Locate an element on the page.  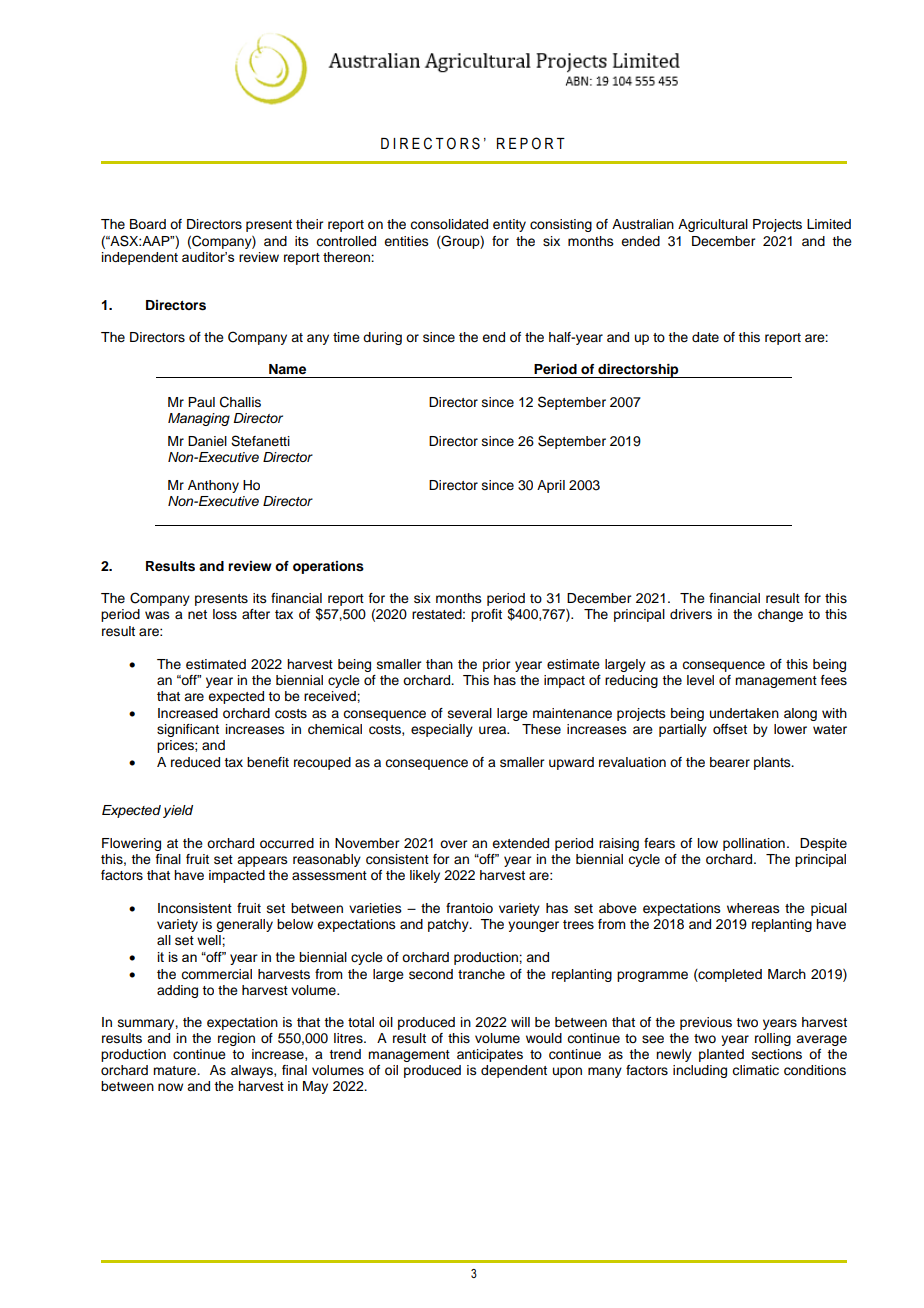
Anthony is located at coordinates (213, 486).
